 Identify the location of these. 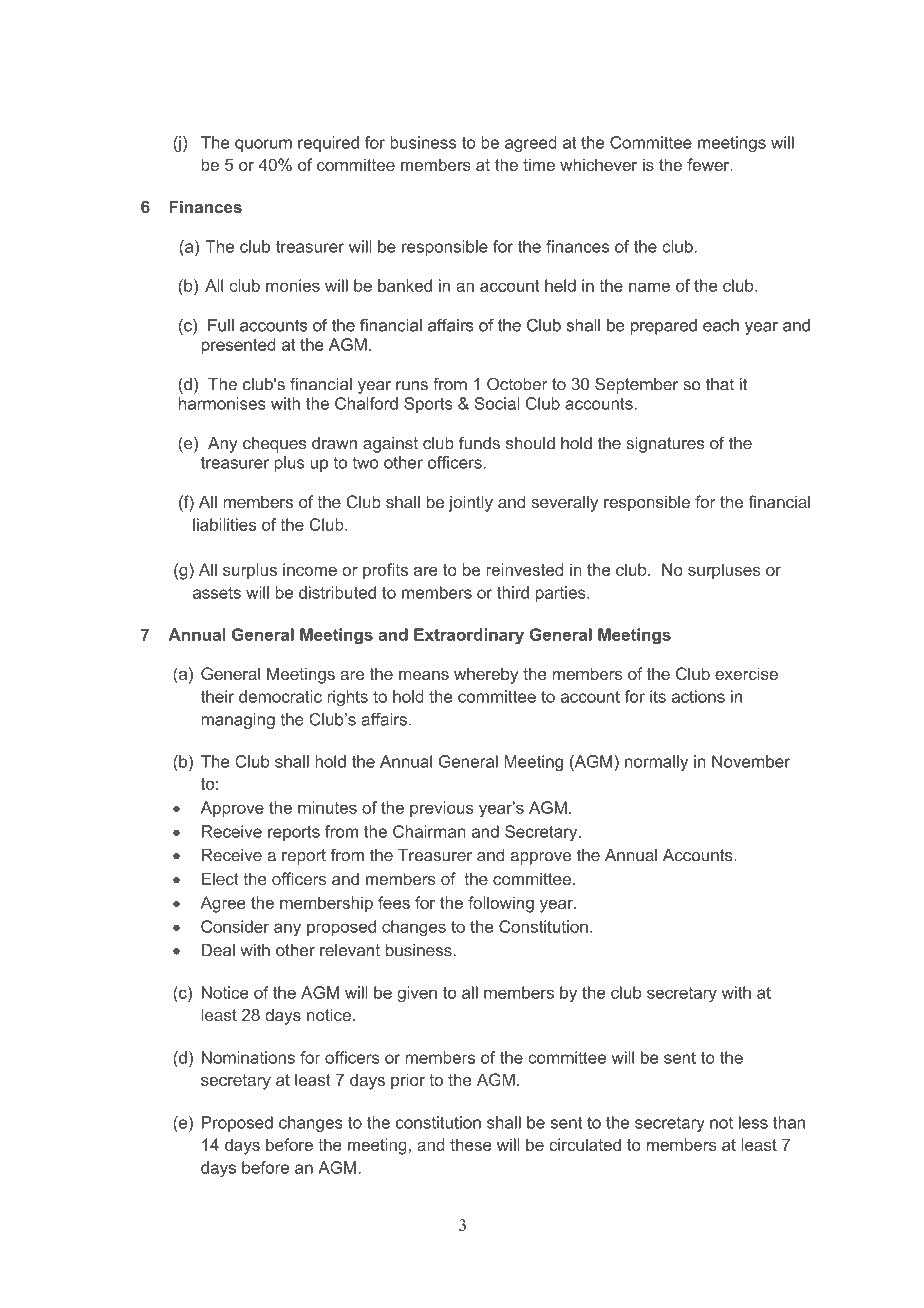
(471, 1144).
